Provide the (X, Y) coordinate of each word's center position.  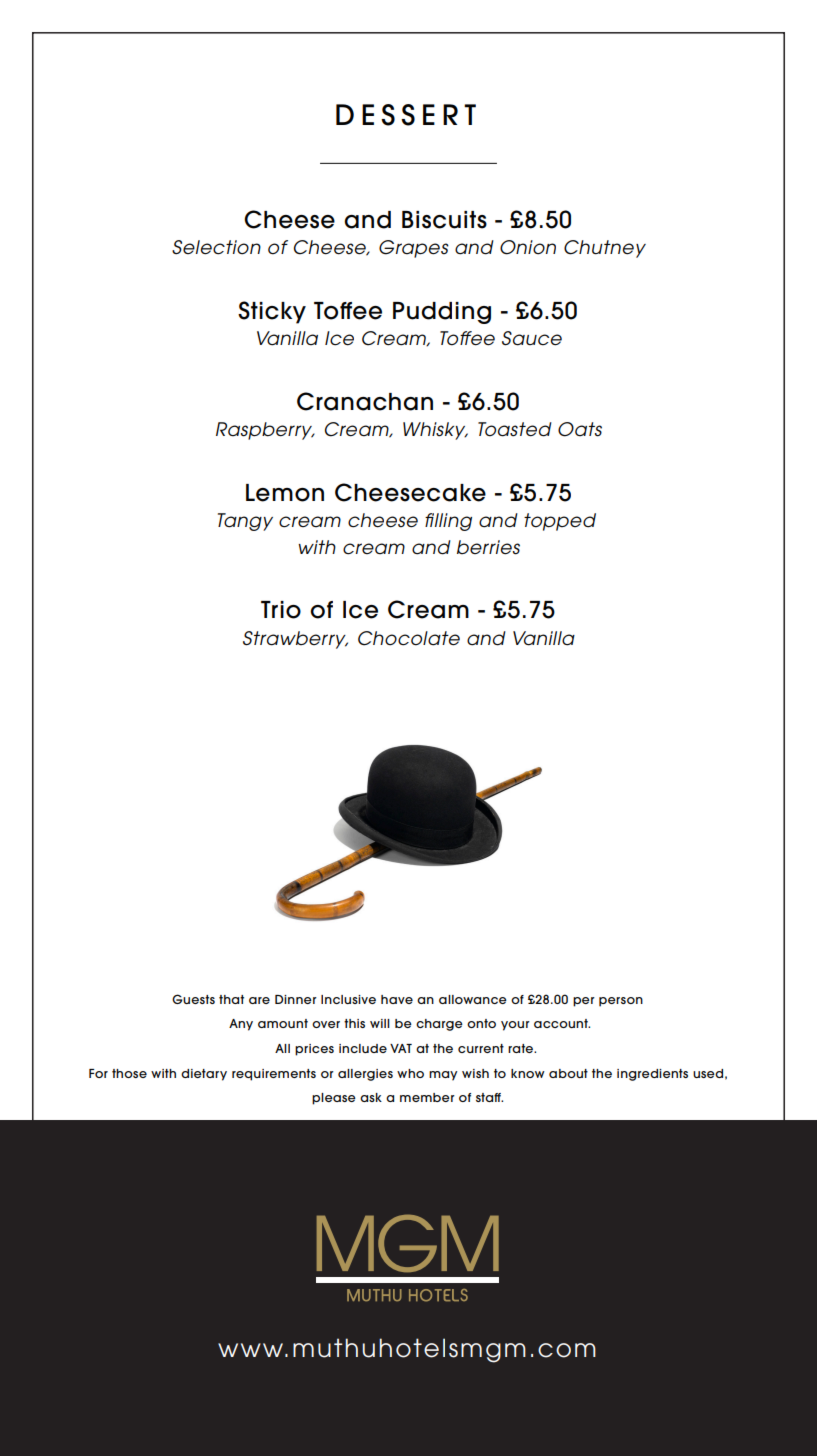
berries (488, 547)
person (621, 1002)
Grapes (414, 249)
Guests (193, 999)
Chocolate (409, 638)
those (129, 1073)
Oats (580, 429)
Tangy (245, 522)
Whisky (435, 431)
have (397, 999)
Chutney (605, 249)
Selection (216, 247)
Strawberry (295, 640)
